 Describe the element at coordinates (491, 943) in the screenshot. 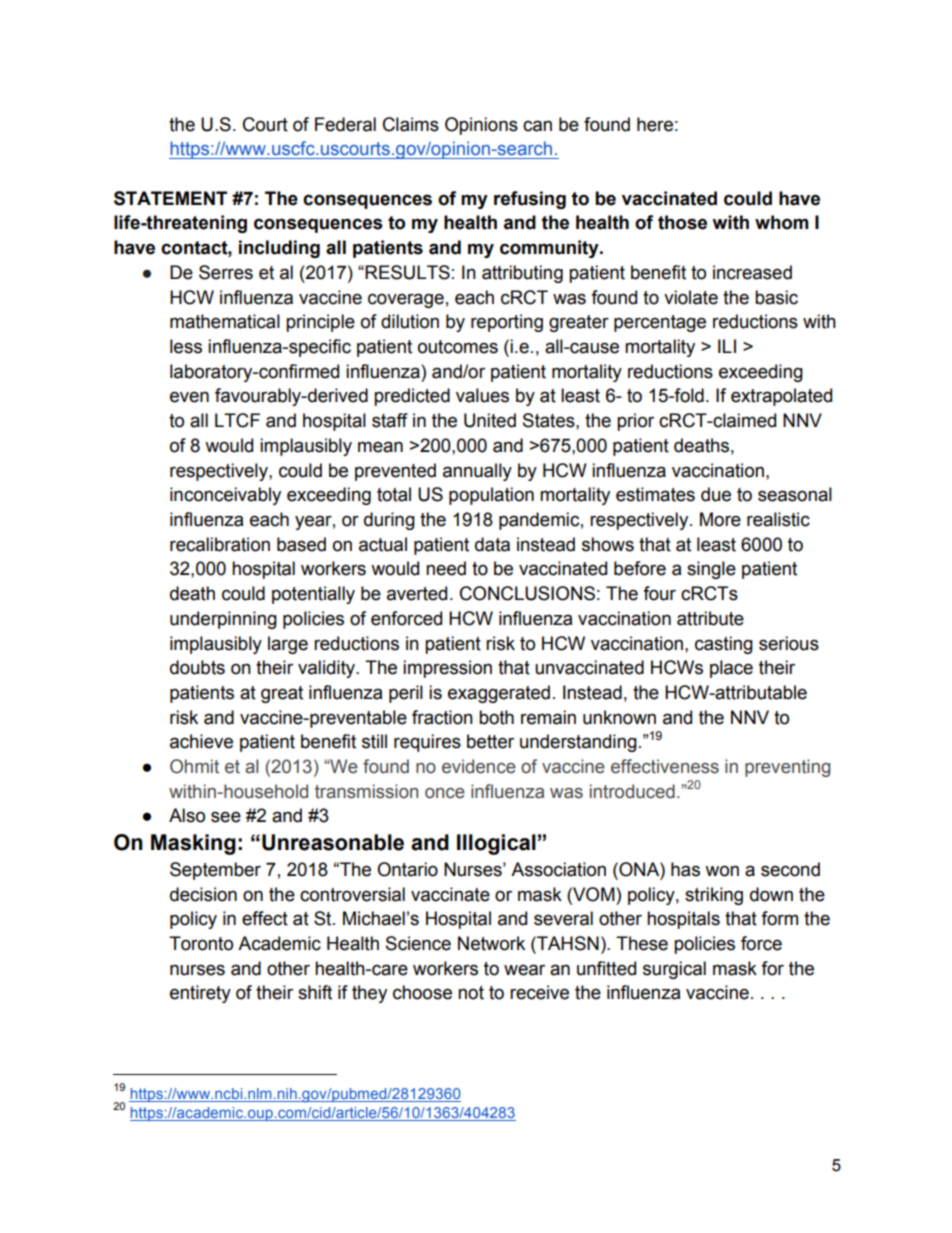

I see `Network` at that location.
